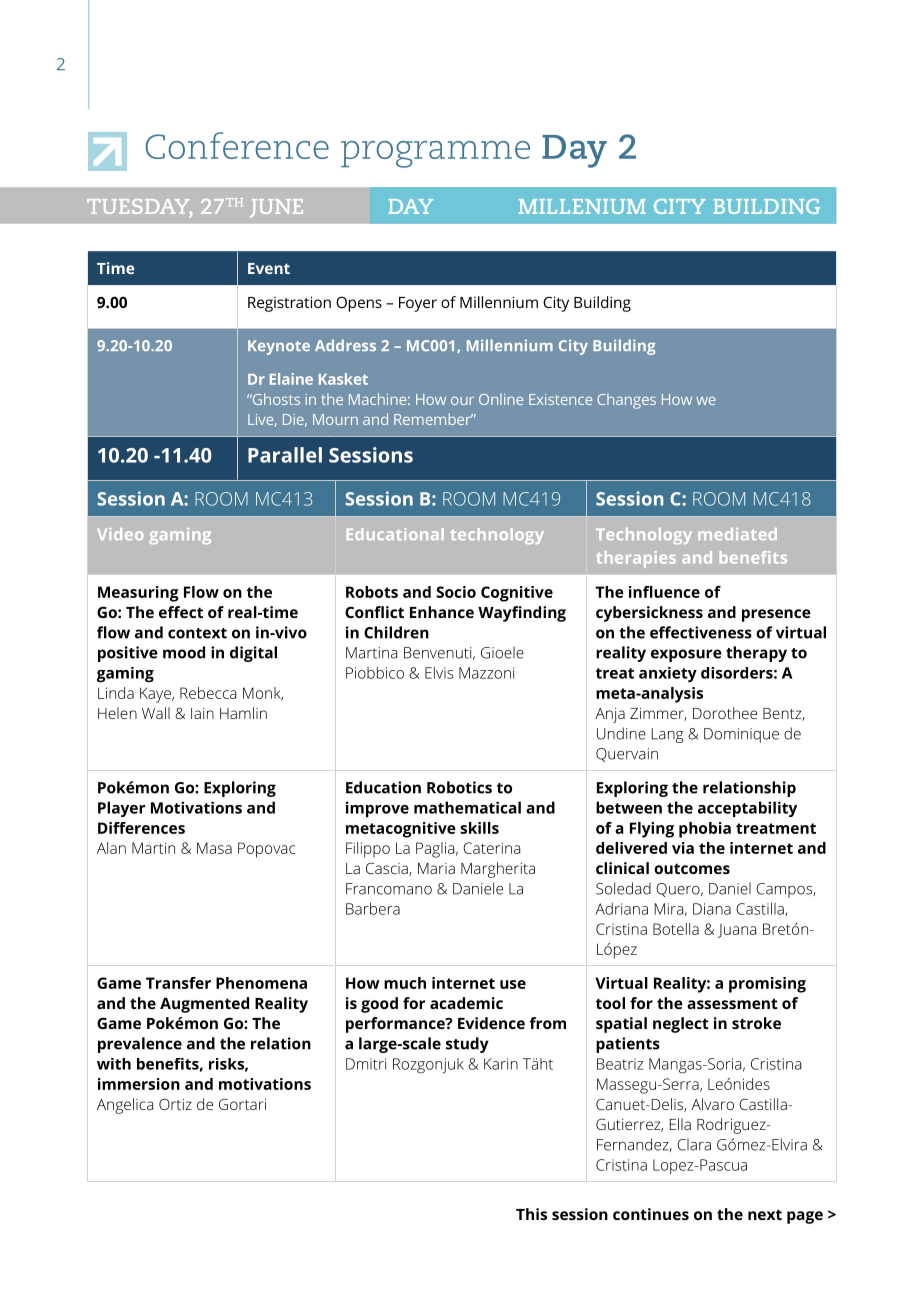 The height and width of the image is (1308, 924). I want to click on Transfer, so click(178, 983).
